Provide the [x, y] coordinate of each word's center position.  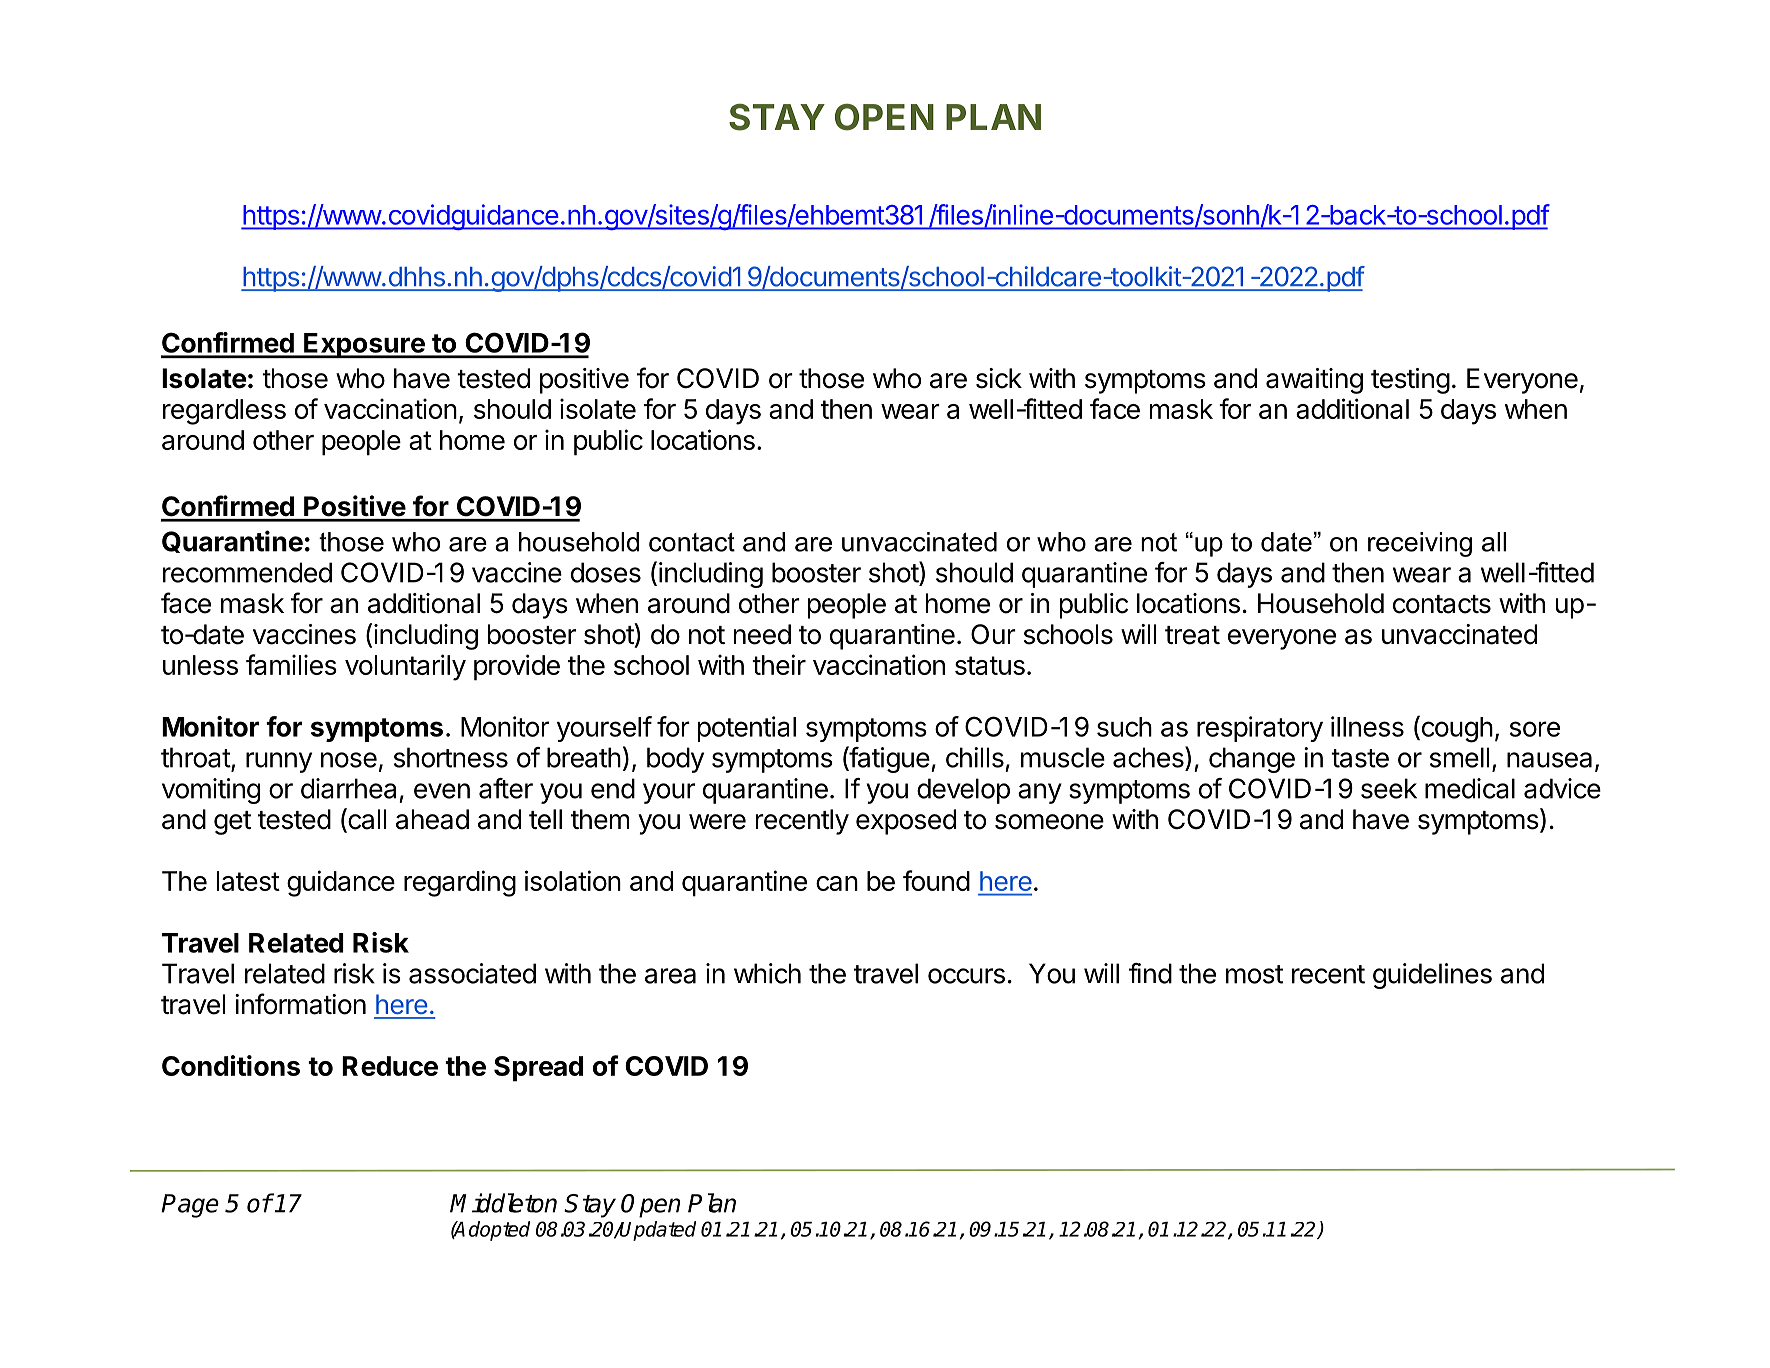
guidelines [1432, 976]
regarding [460, 883]
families [291, 664]
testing [1410, 381]
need [762, 634]
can [837, 883]
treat [1192, 635]
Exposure [364, 345]
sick [999, 378]
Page [190, 1206]
